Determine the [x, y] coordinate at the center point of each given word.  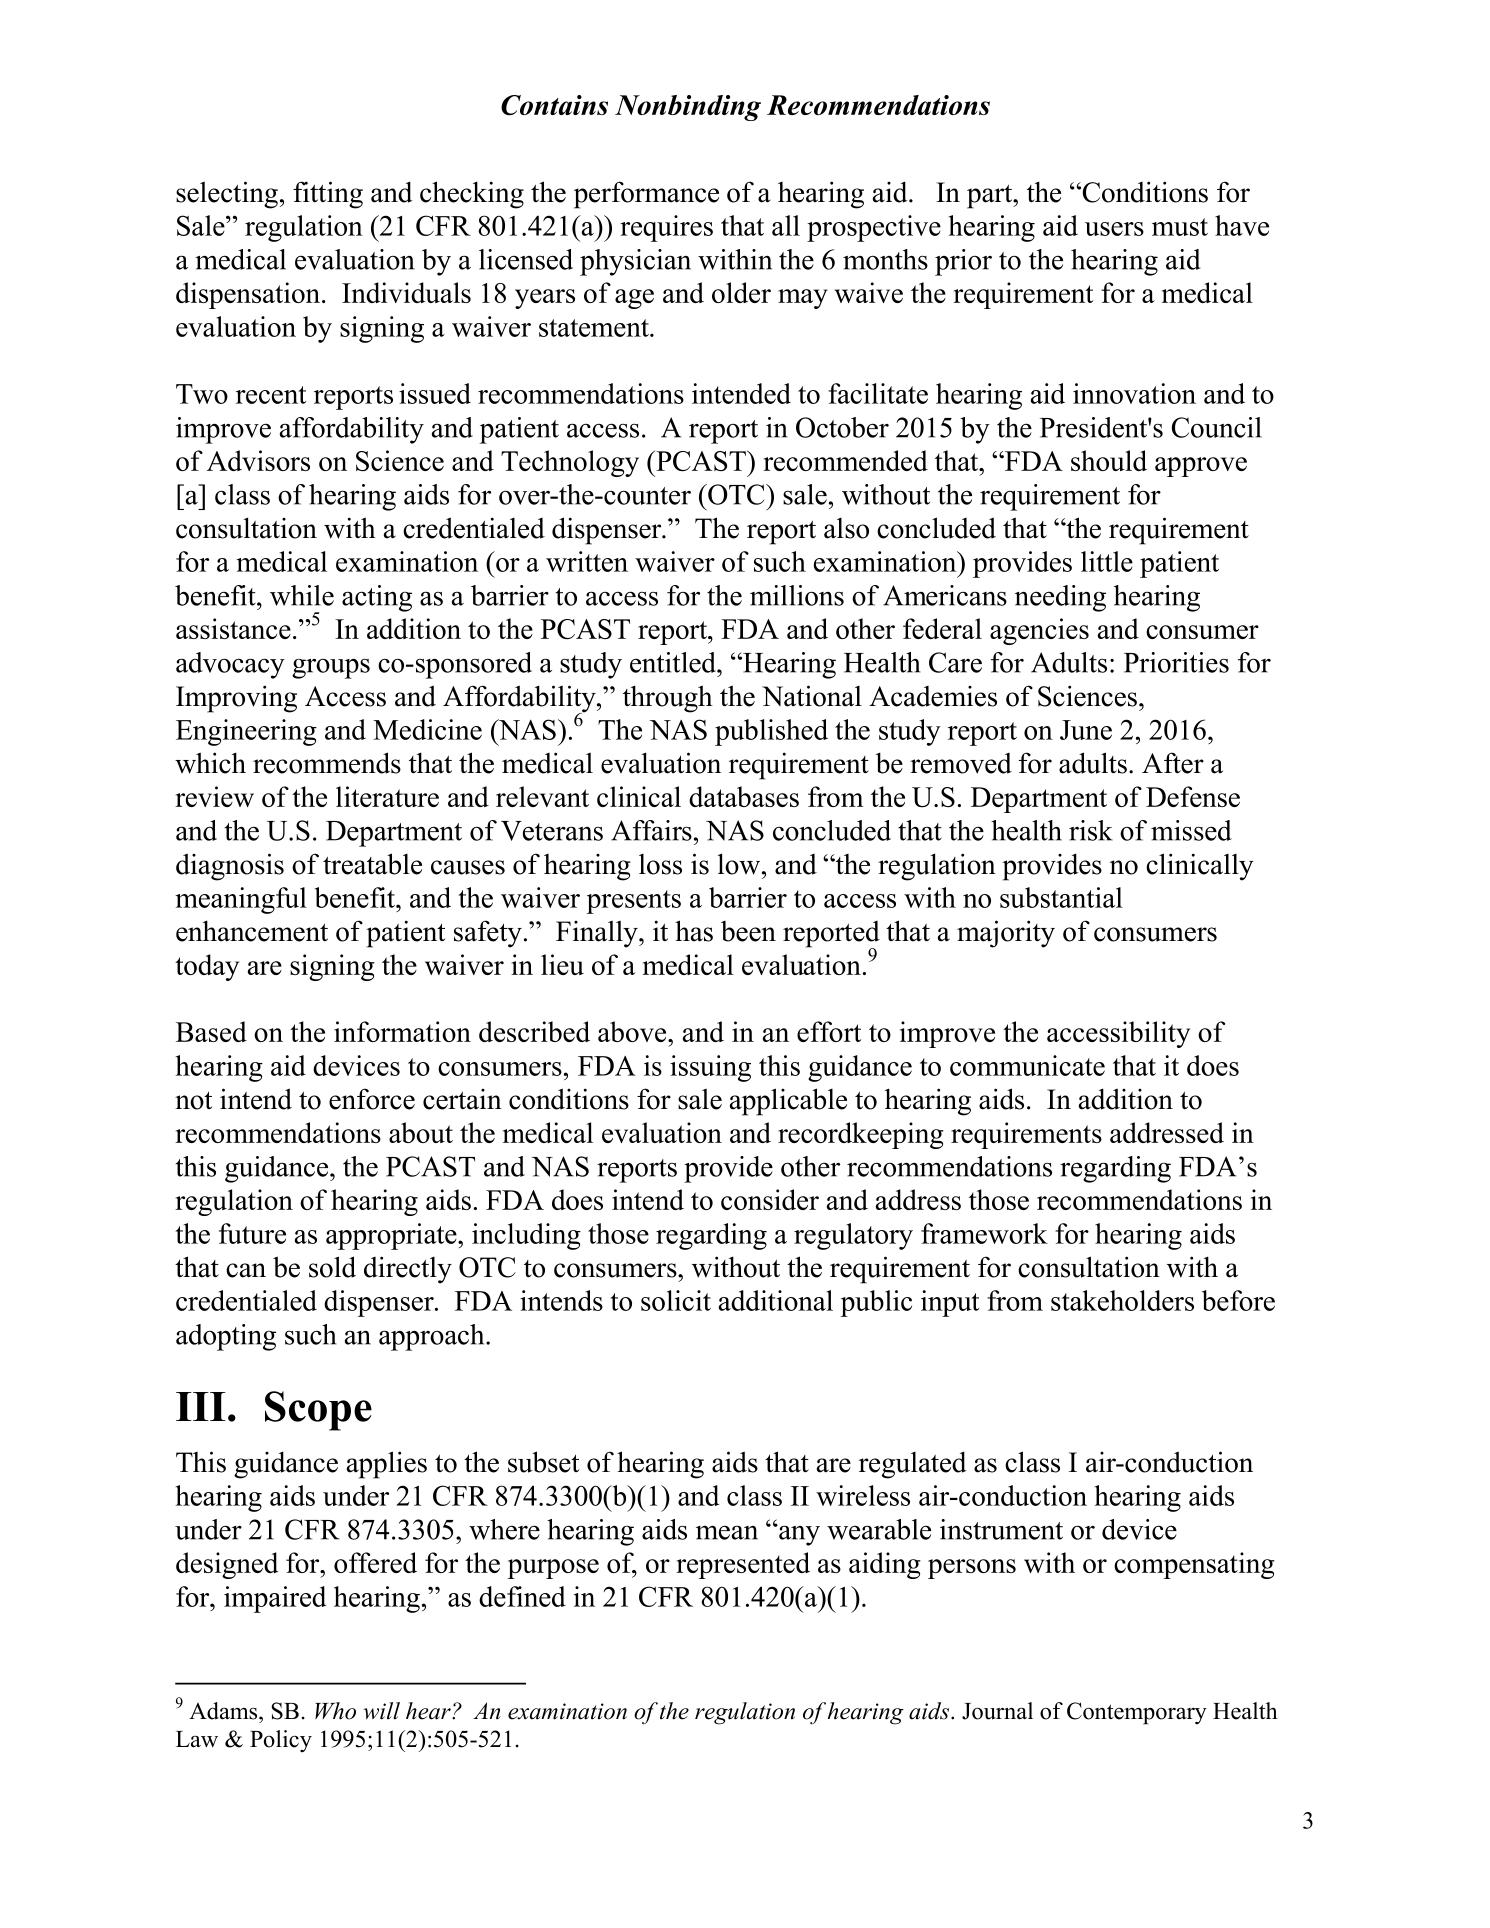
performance [646, 195]
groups [331, 669]
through [668, 699]
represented [743, 1565]
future [252, 1233]
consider [770, 1199]
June [1086, 730]
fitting [328, 195]
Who [335, 1711]
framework [984, 1233]
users [1114, 229]
